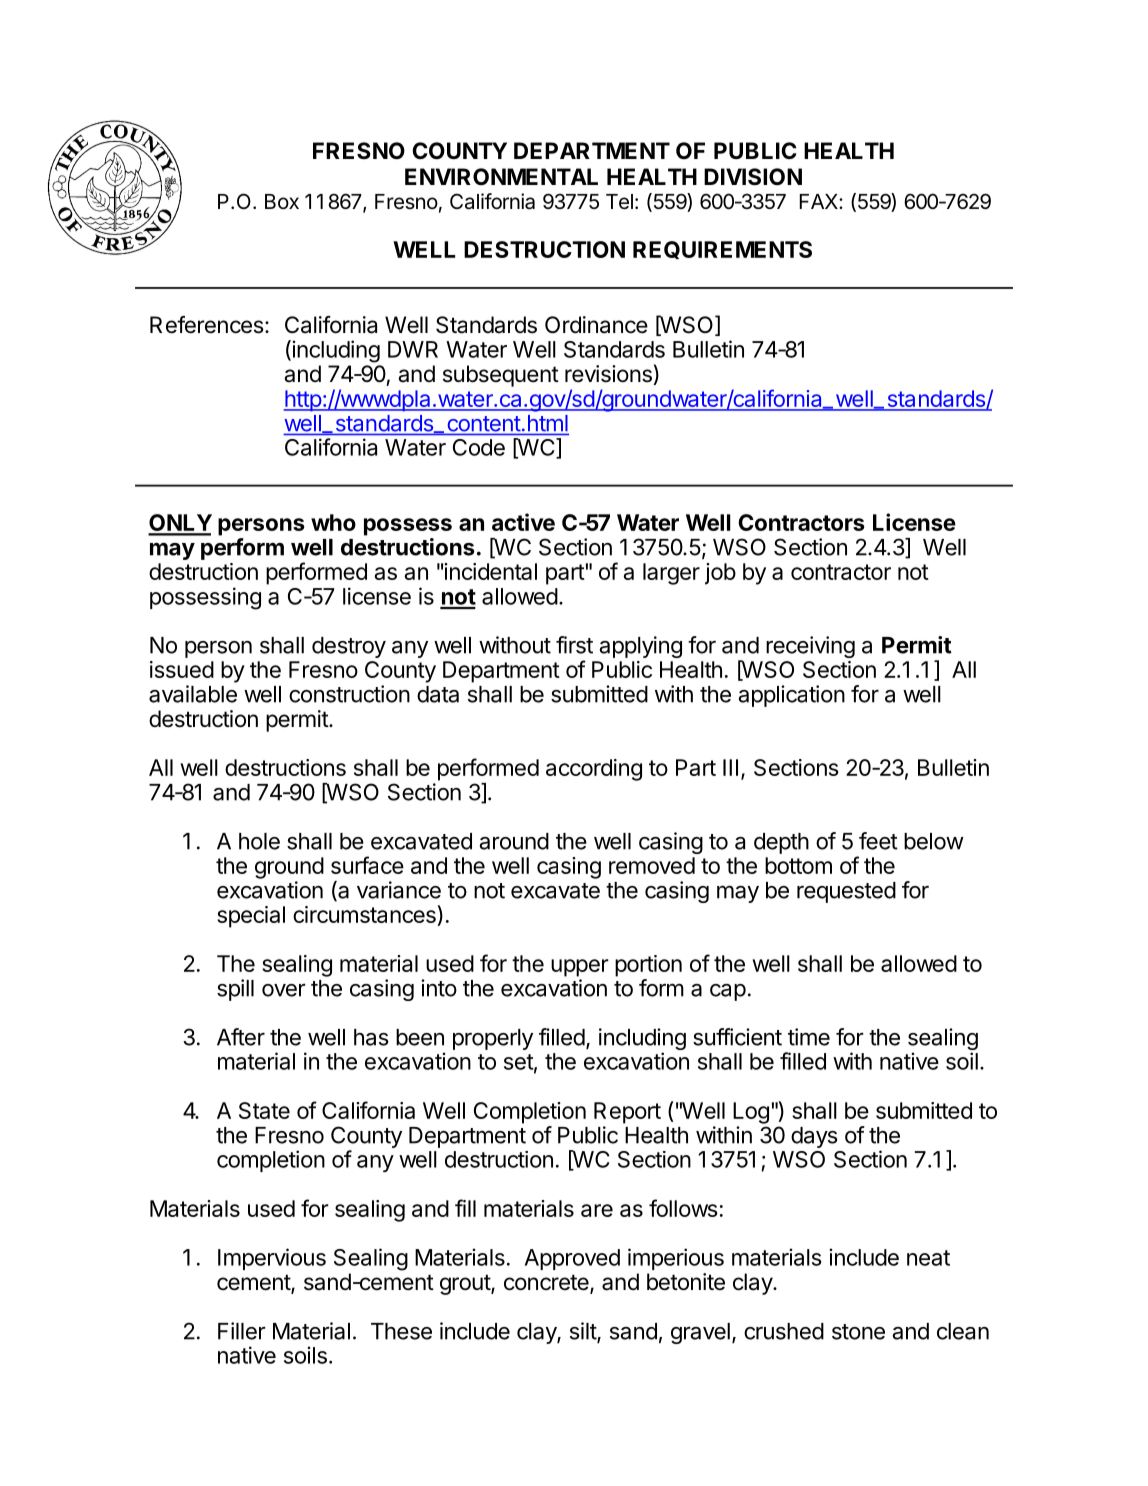  Describe the element at coordinates (349, 694) in the screenshot. I see `construction` at that location.
